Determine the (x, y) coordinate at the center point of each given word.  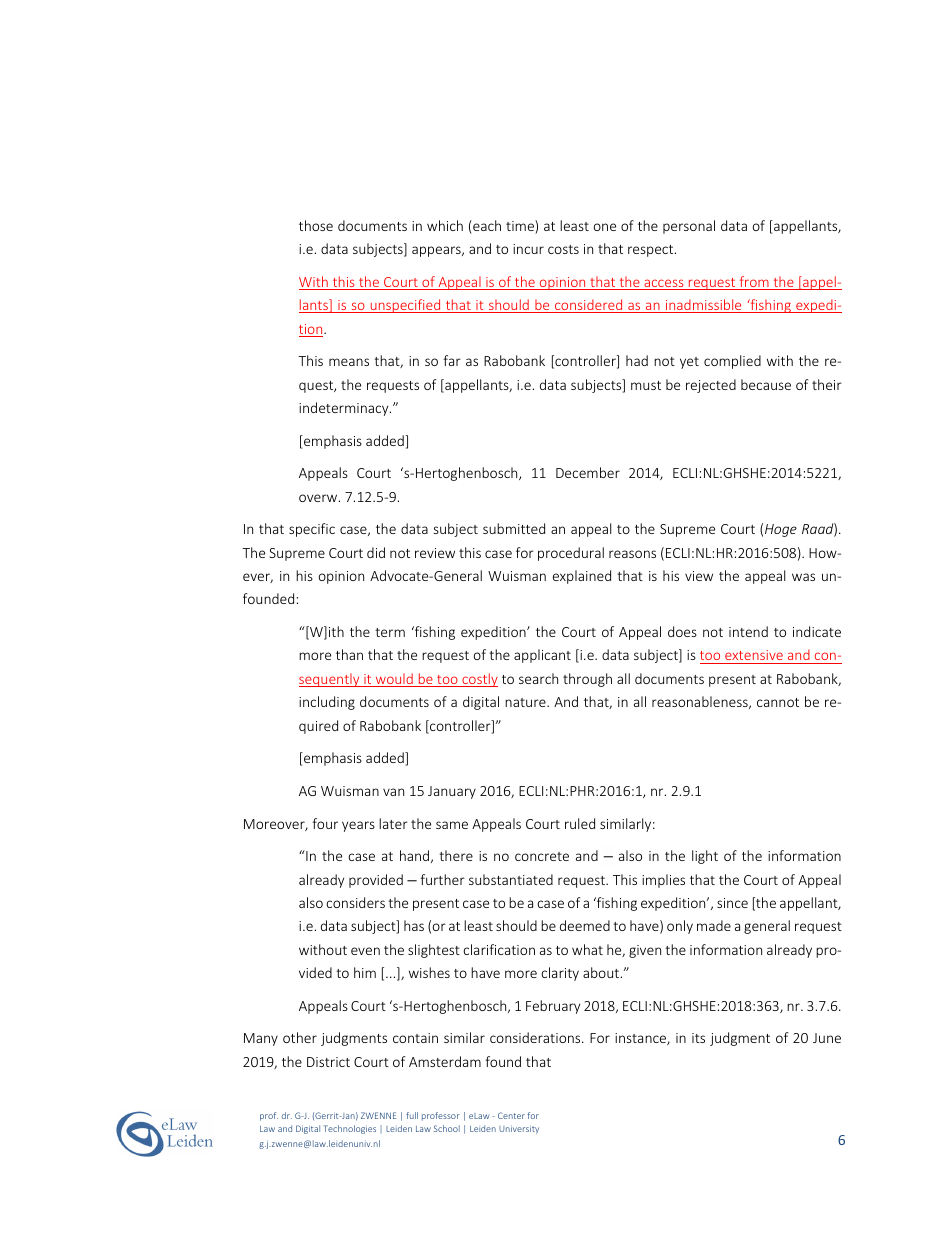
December (588, 472)
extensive (754, 657)
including (327, 703)
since (732, 903)
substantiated (511, 879)
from (754, 283)
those (316, 225)
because (766, 384)
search (538, 678)
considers (355, 902)
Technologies (350, 1129)
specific (312, 530)
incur (528, 249)
